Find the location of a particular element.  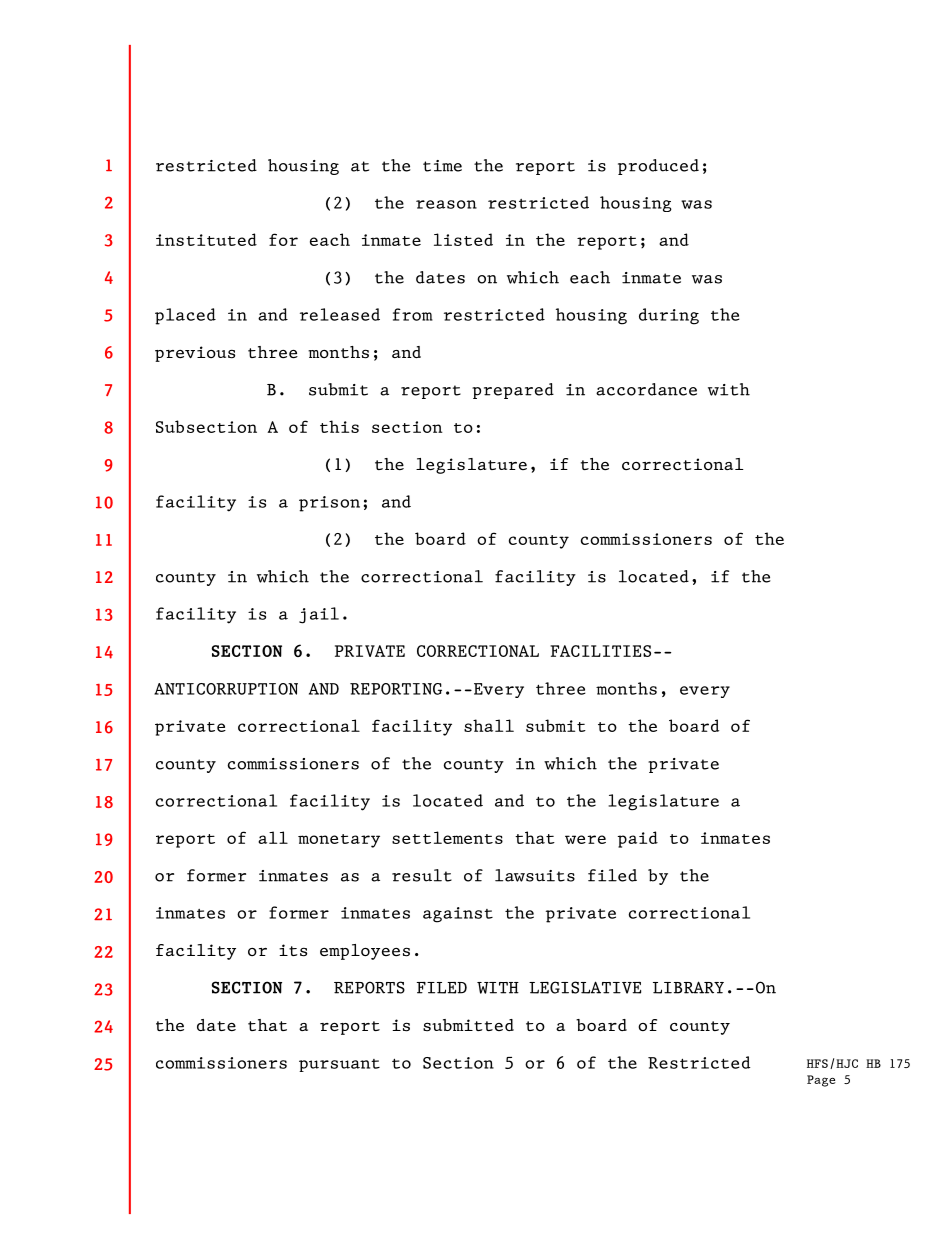

produced is located at coordinates (658, 167).
